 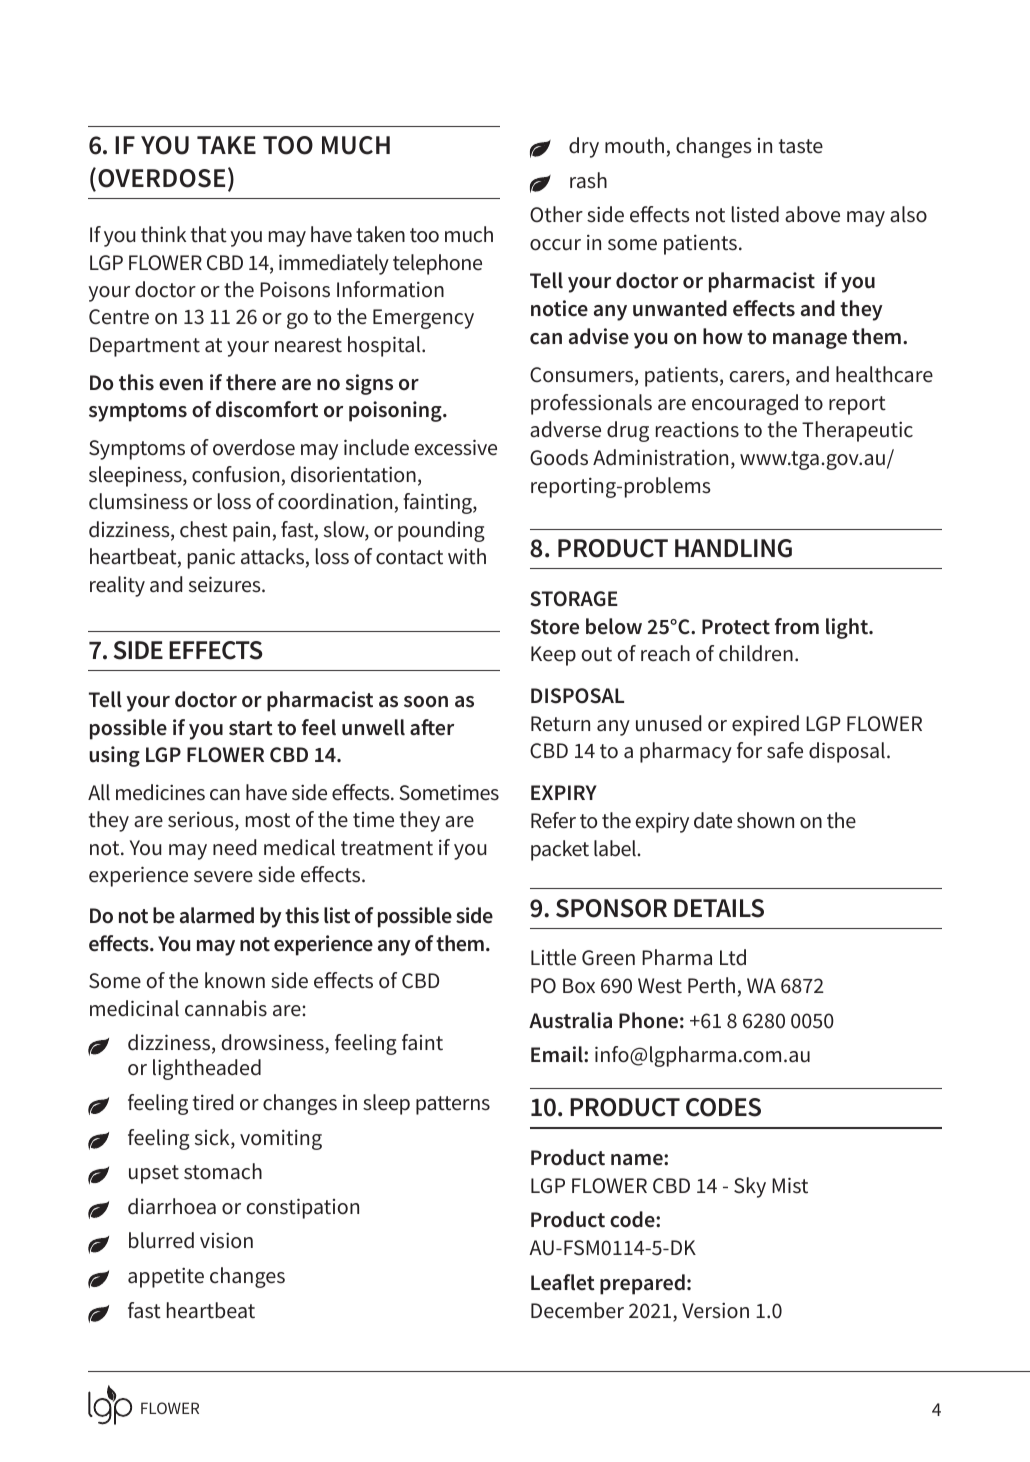 What do you see at coordinates (226, 1008) in the screenshot?
I see `cannabis` at bounding box center [226, 1008].
